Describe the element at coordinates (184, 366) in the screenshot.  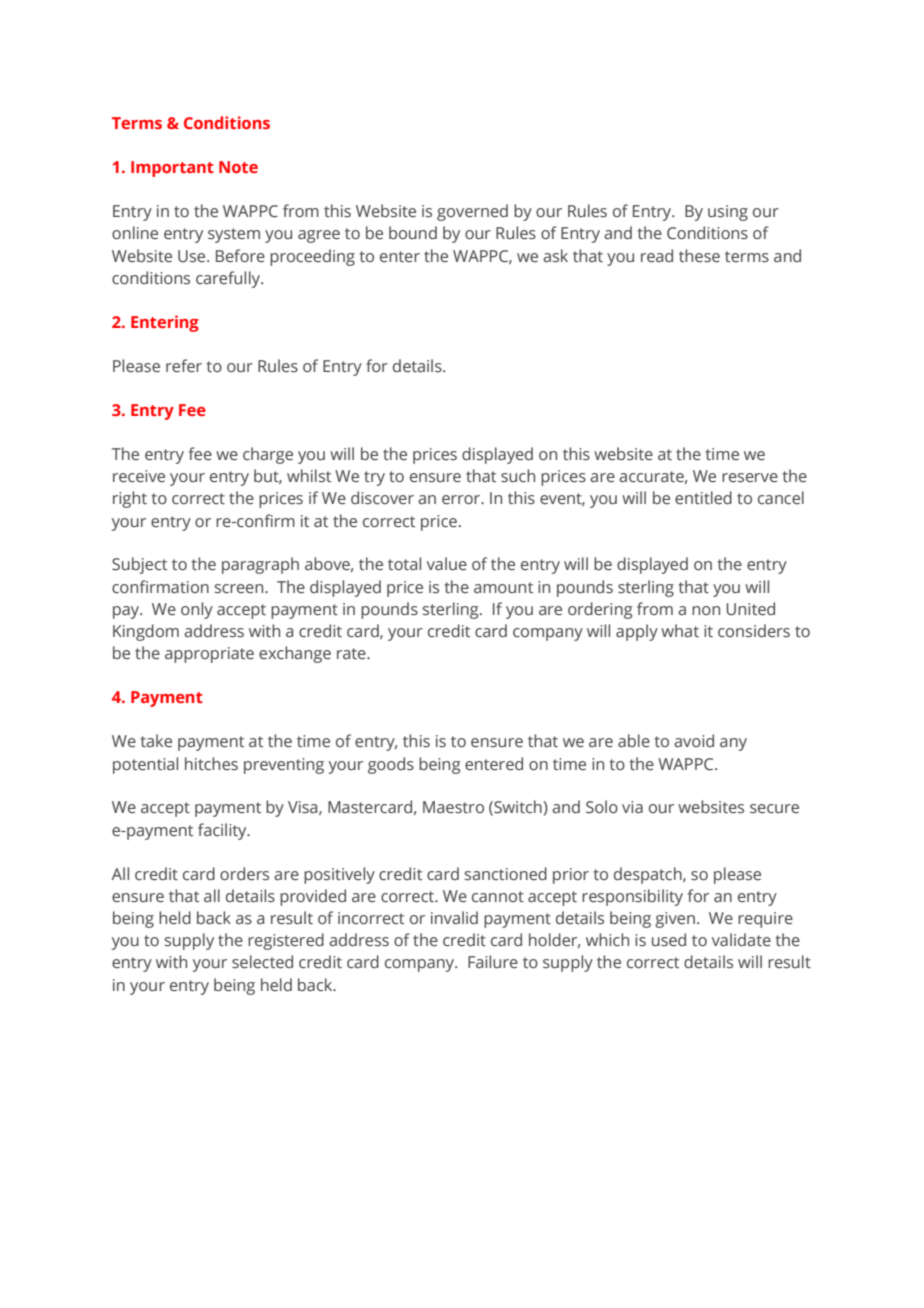
I see `refer` at that location.
